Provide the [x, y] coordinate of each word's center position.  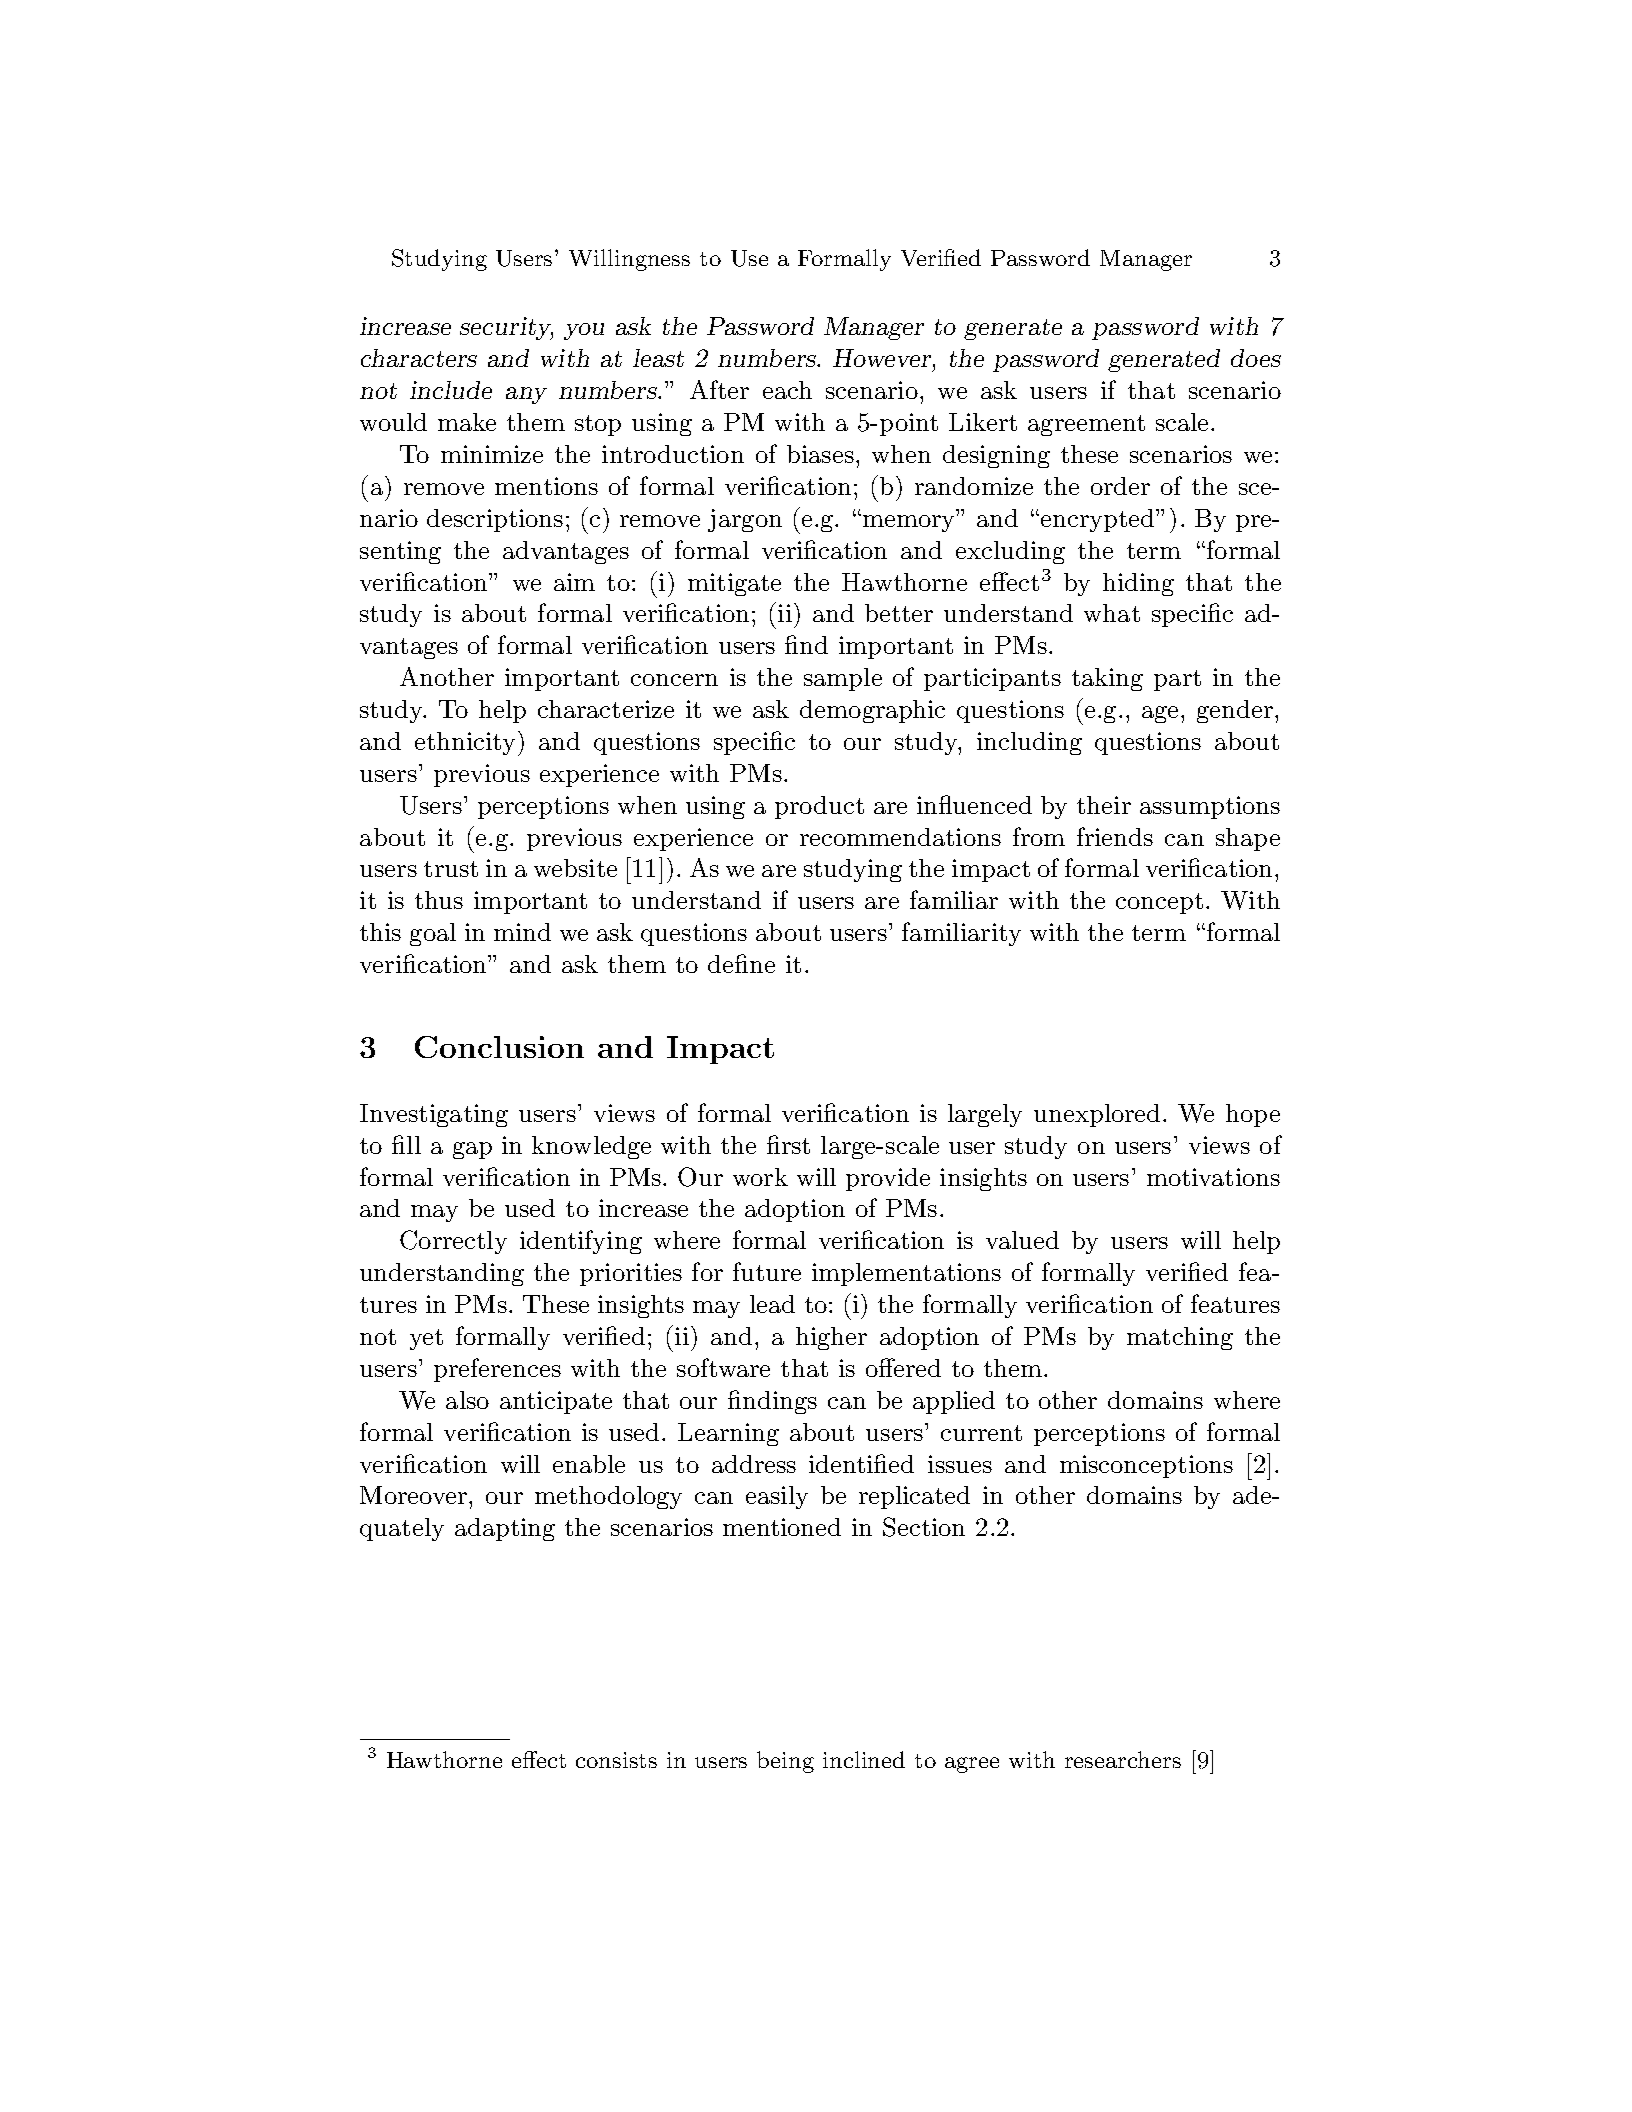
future [767, 1271]
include [451, 390]
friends [1115, 836]
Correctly [453, 1242]
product [819, 807]
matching [1180, 1338]
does [1256, 358]
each [787, 390]
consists [616, 1760]
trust [451, 869]
